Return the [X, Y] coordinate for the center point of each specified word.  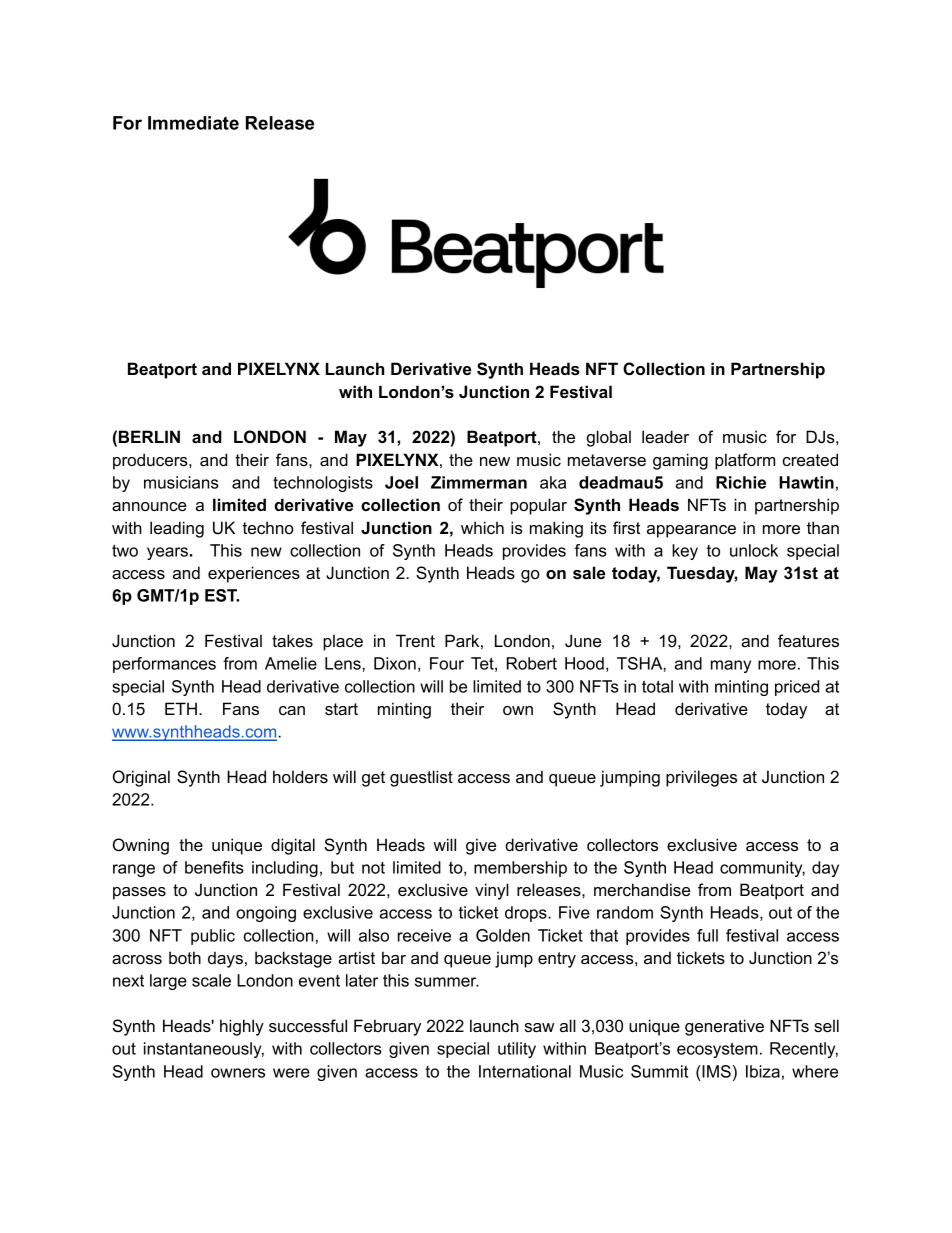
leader [665, 436]
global [609, 438]
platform [745, 461]
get [373, 779]
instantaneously [204, 1050]
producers [151, 461]
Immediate [193, 123]
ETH [181, 708]
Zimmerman [479, 482]
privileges [701, 778]
